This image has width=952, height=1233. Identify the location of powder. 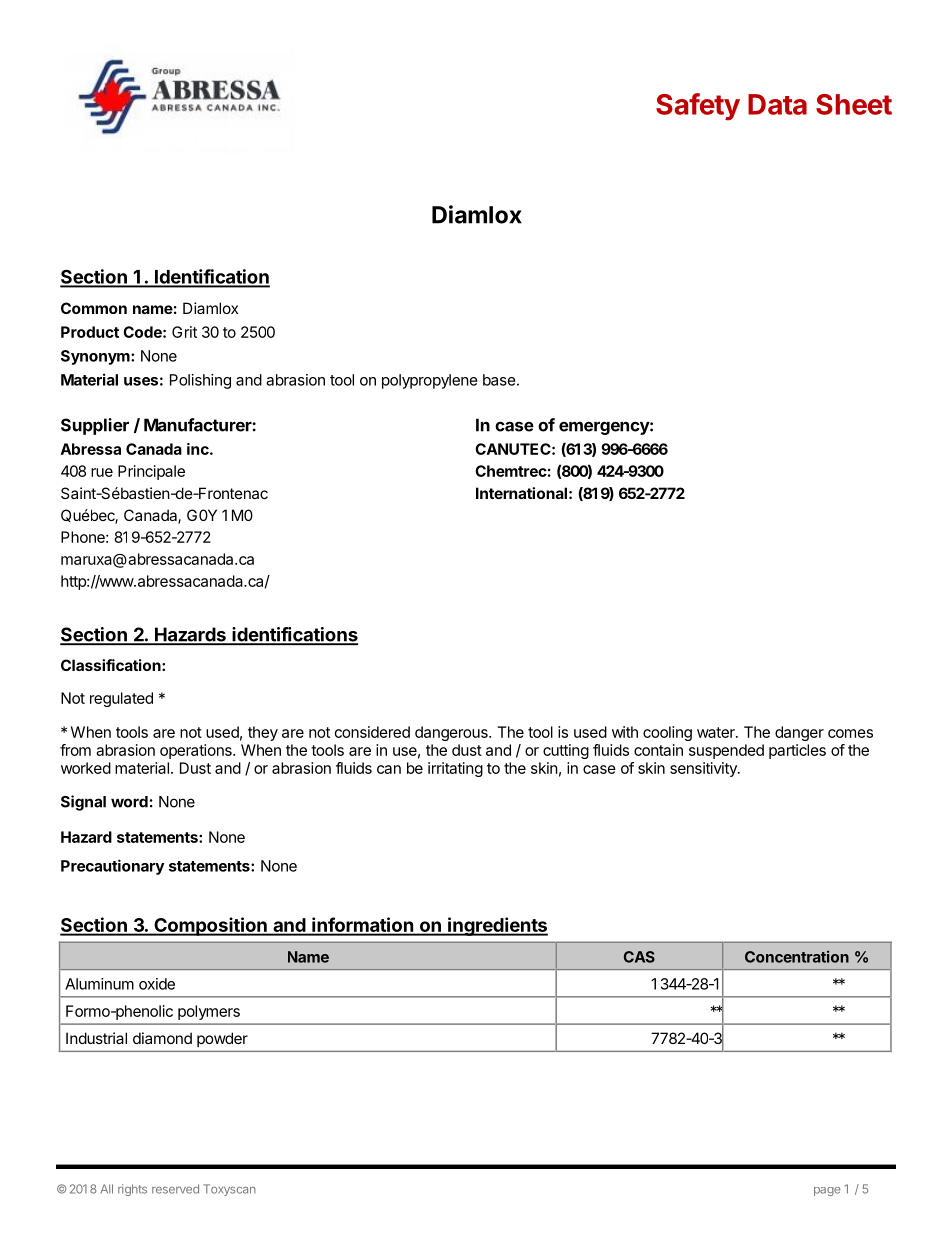
(222, 1040).
